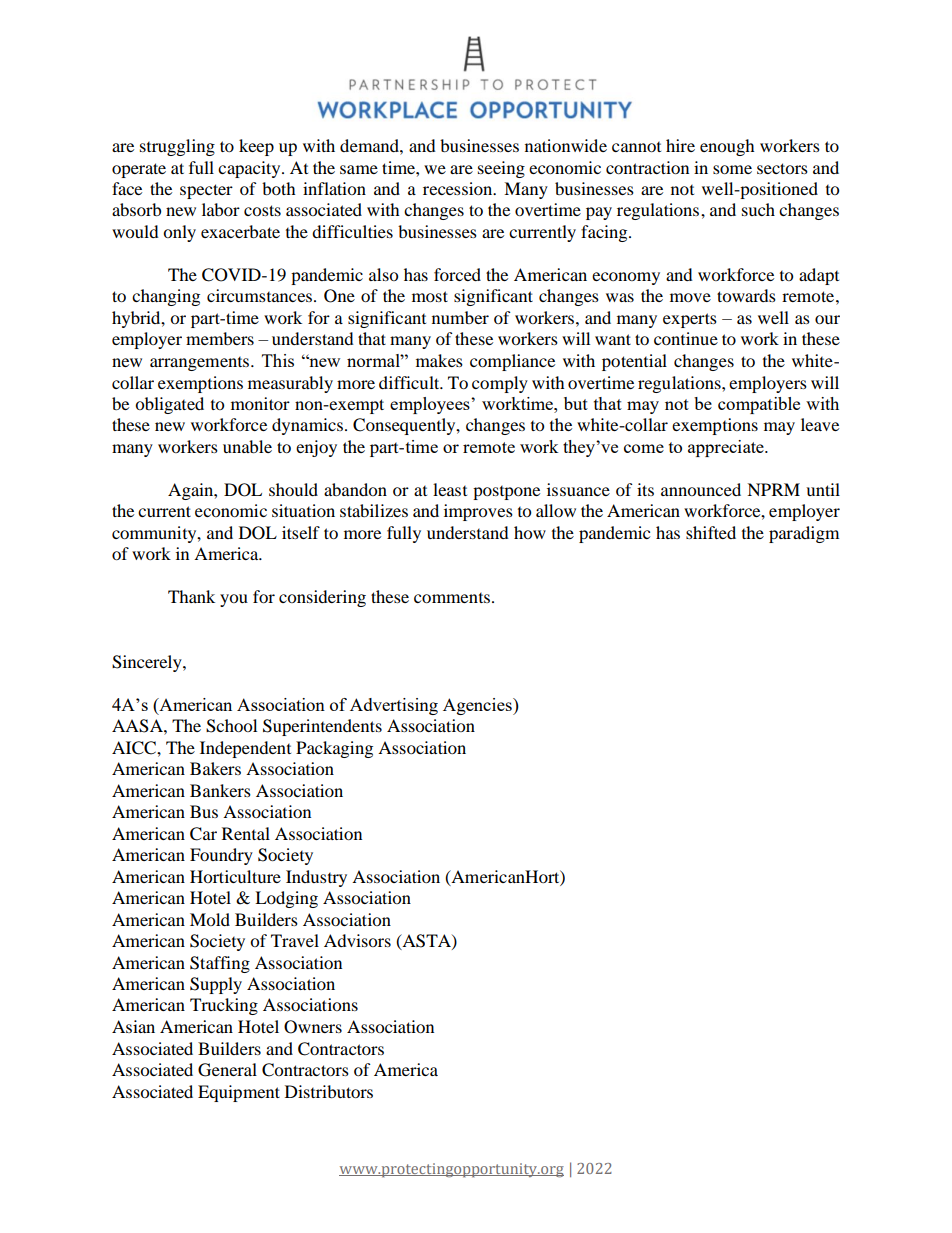  Describe the element at coordinates (234, 600) in the screenshot. I see `you` at that location.
